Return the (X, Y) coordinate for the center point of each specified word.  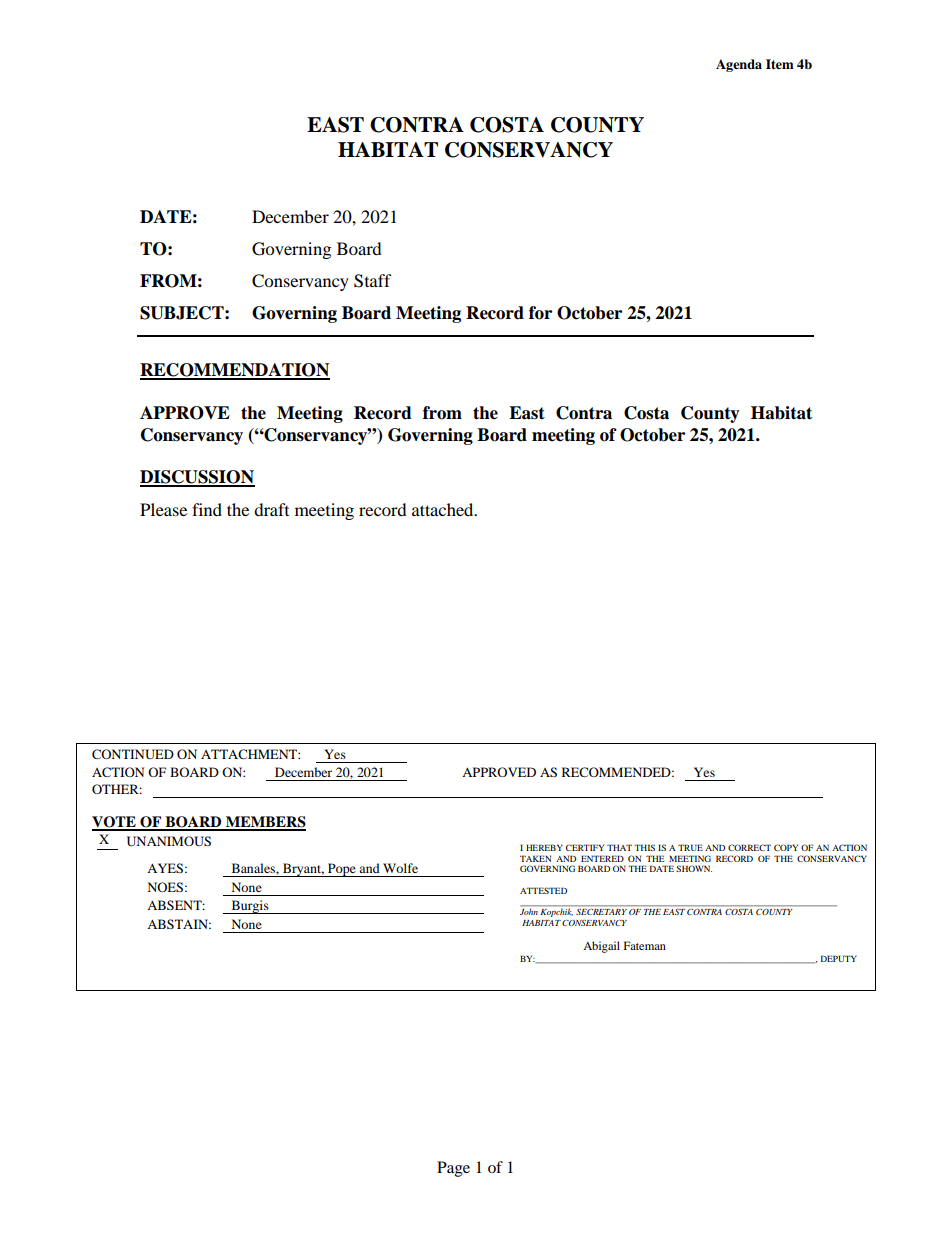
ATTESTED (543, 890)
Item (780, 64)
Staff (373, 281)
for (540, 313)
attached (444, 509)
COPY (786, 847)
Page (453, 1169)
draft (271, 509)
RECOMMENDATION (235, 371)
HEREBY (544, 847)
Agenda (739, 65)
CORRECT (749, 847)
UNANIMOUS (169, 841)
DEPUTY (839, 958)
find (207, 509)
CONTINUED (133, 754)
